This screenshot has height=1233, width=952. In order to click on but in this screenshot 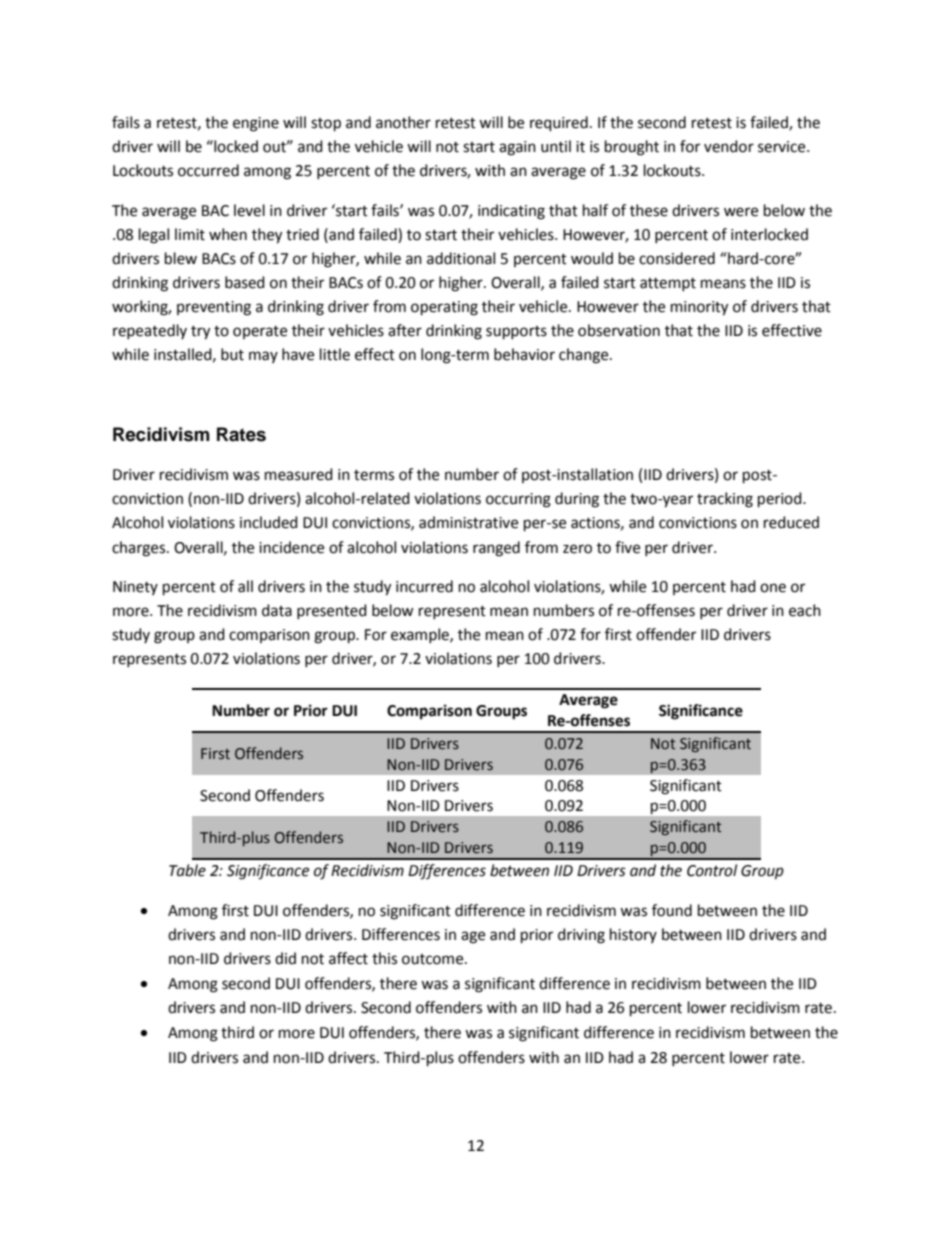, I will do `click(232, 354)`.
